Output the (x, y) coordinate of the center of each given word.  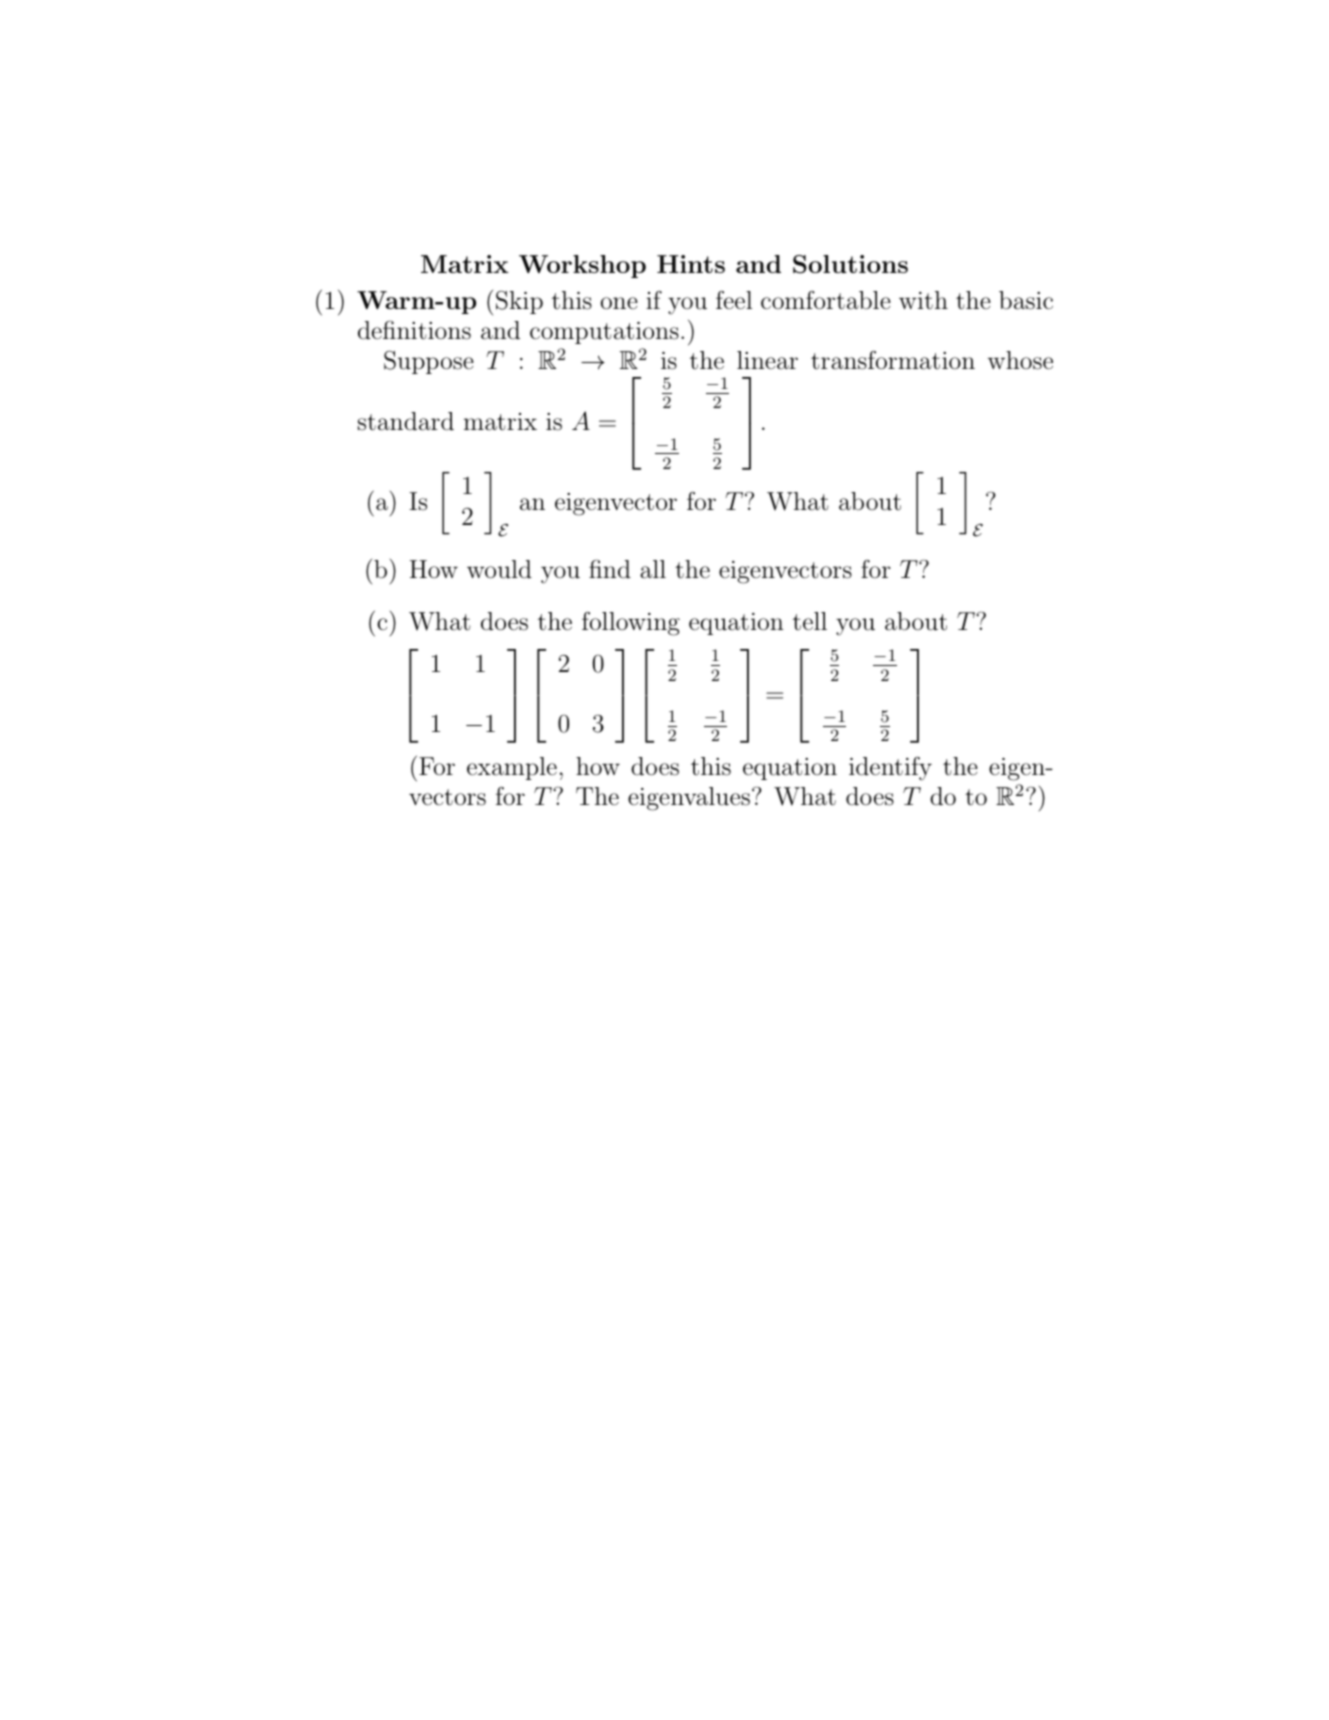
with (923, 300)
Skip (519, 302)
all (653, 569)
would (499, 569)
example (512, 768)
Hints (691, 264)
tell (810, 621)
